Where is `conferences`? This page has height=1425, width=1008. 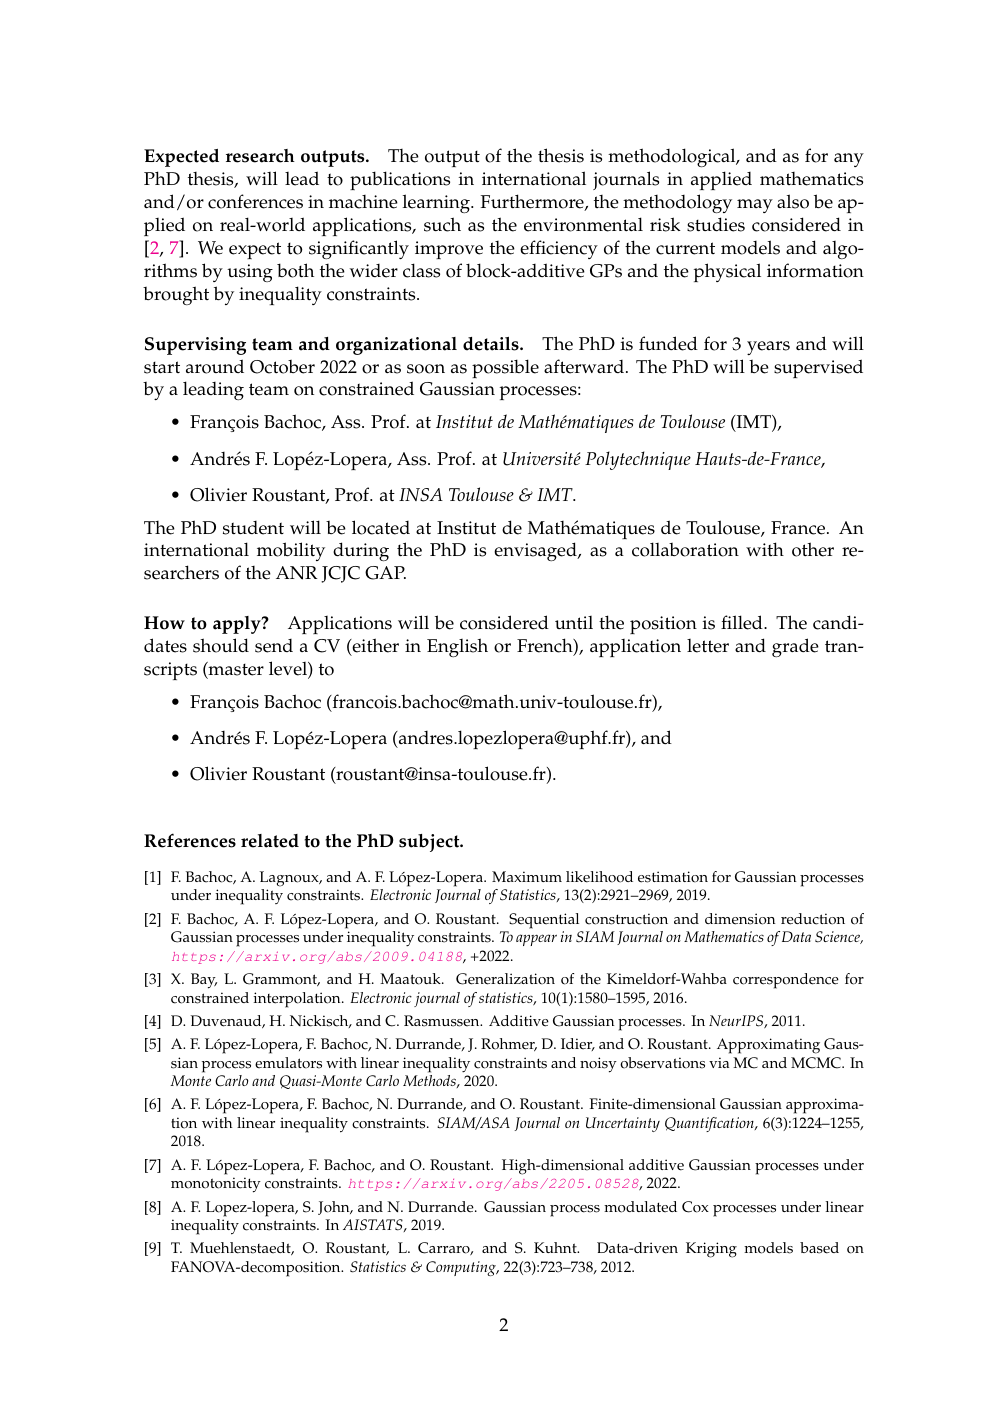 conferences is located at coordinates (255, 201).
